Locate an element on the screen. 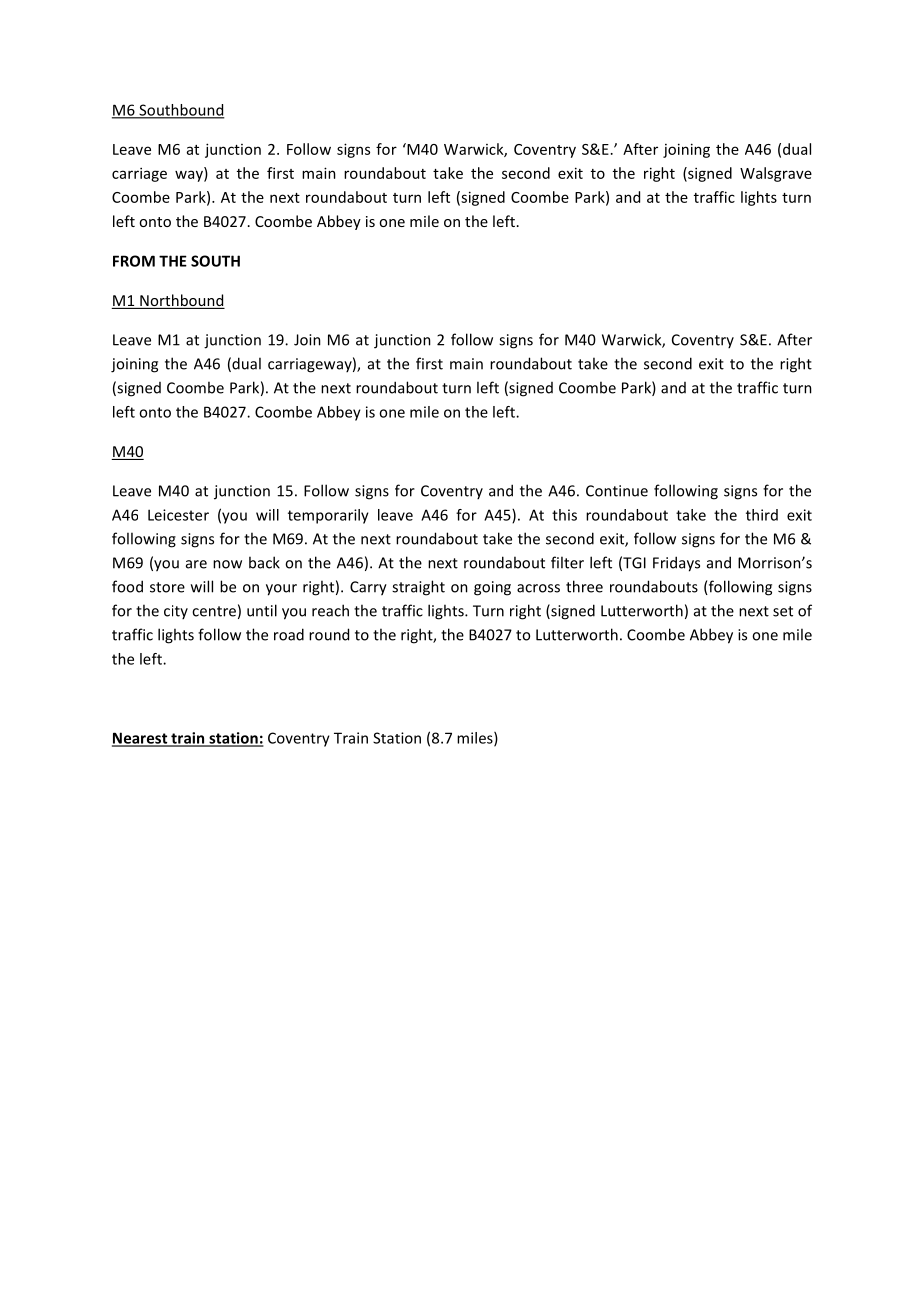 This screenshot has width=924, height=1308. third is located at coordinates (762, 515).
